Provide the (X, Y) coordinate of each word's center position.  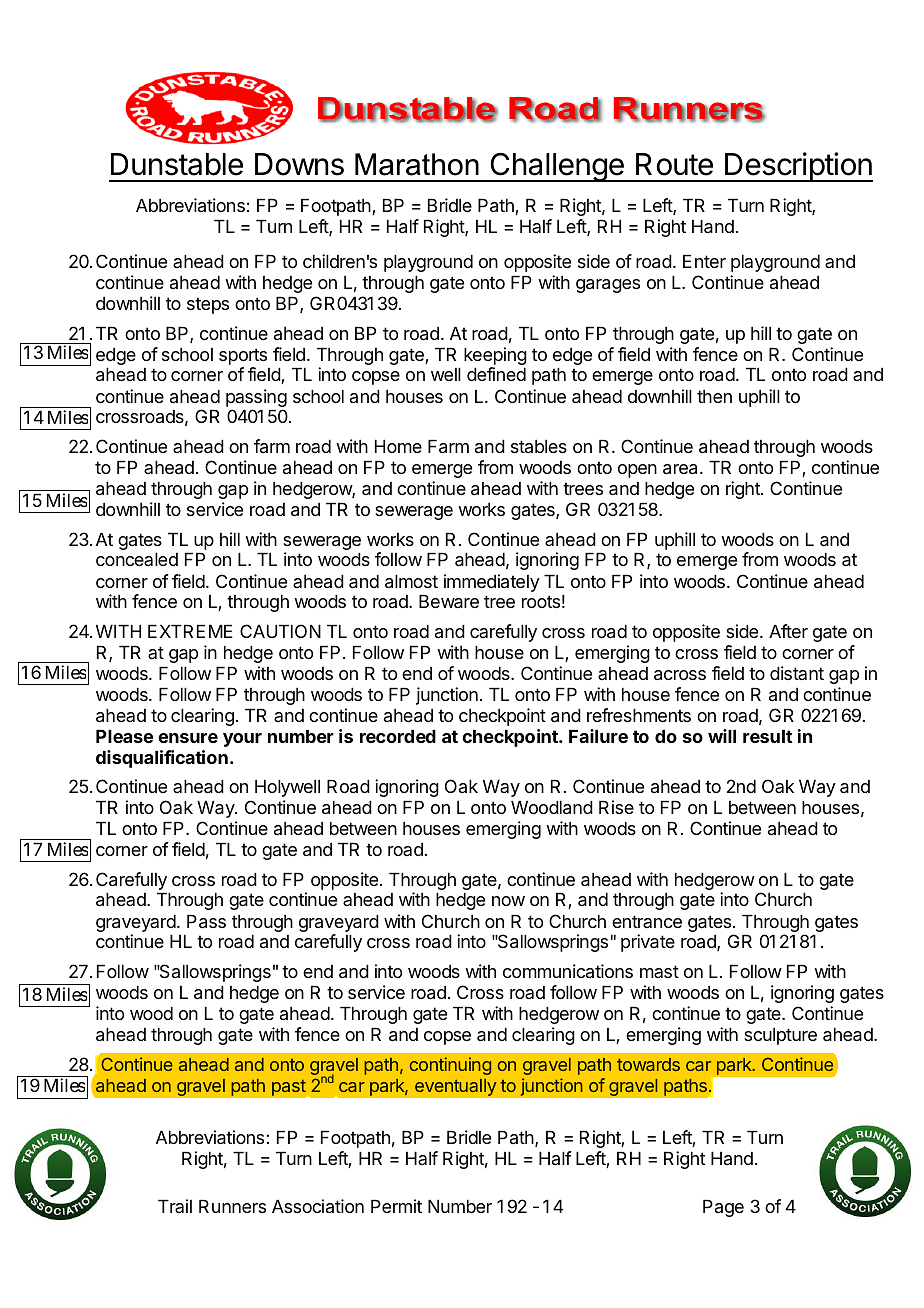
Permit (396, 1206)
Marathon (417, 164)
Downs (299, 164)
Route (674, 164)
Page (723, 1208)
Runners (232, 1206)
